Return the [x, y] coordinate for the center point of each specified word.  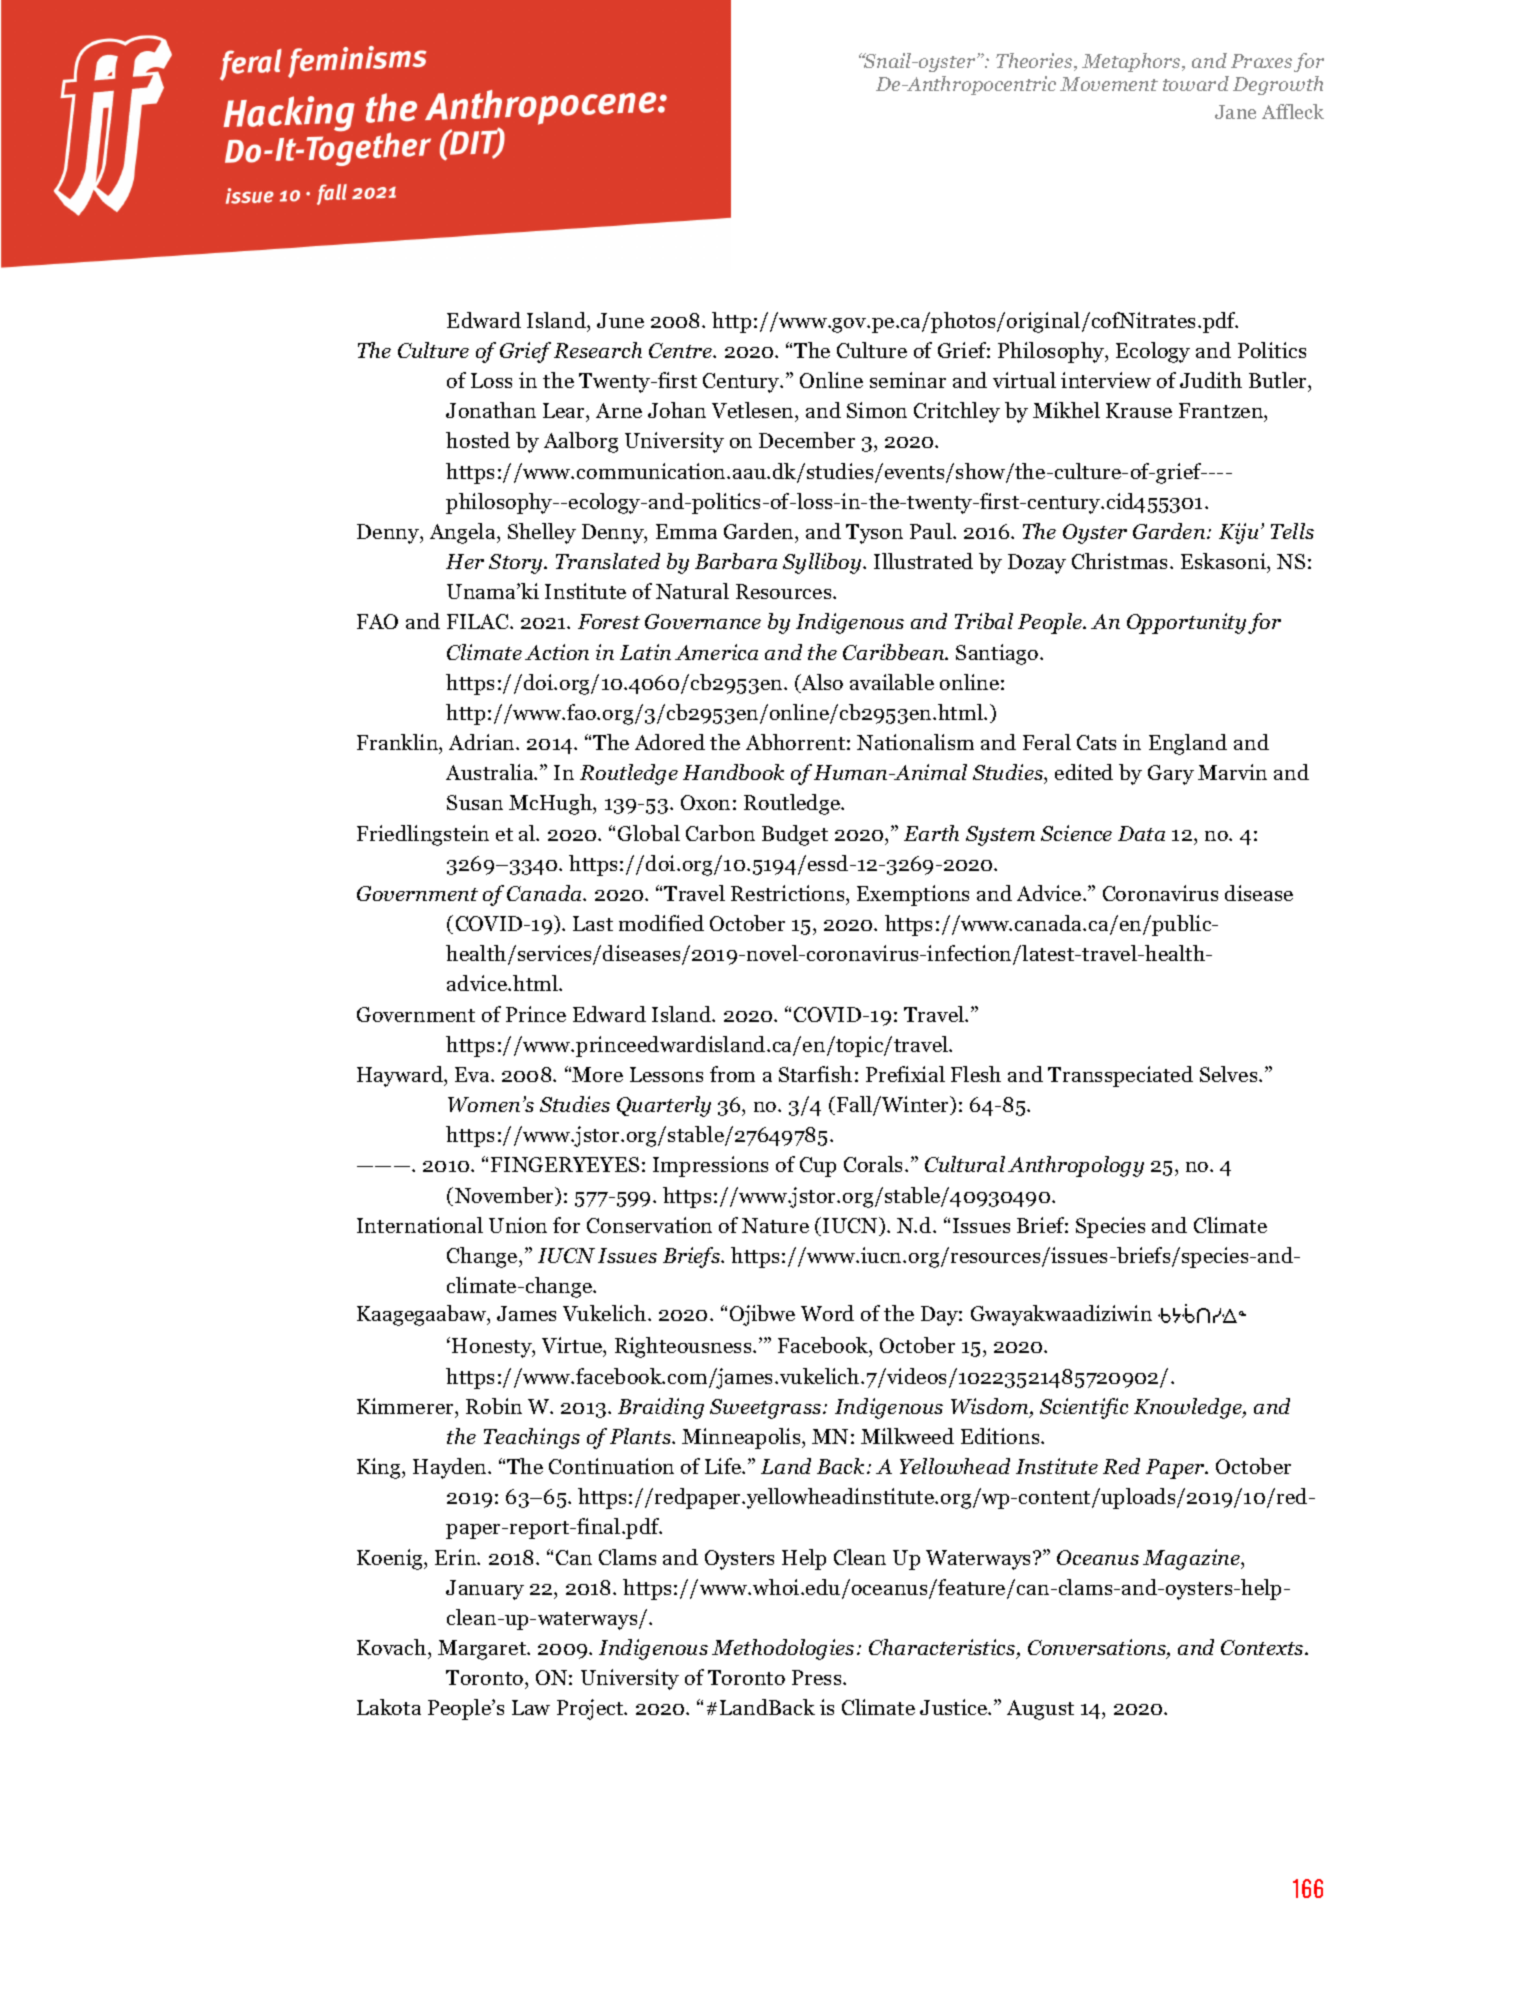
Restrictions [789, 893]
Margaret [483, 1650]
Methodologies [783, 1649]
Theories [1035, 62]
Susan [475, 802]
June [620, 320]
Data [1141, 833]
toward [1196, 83]
